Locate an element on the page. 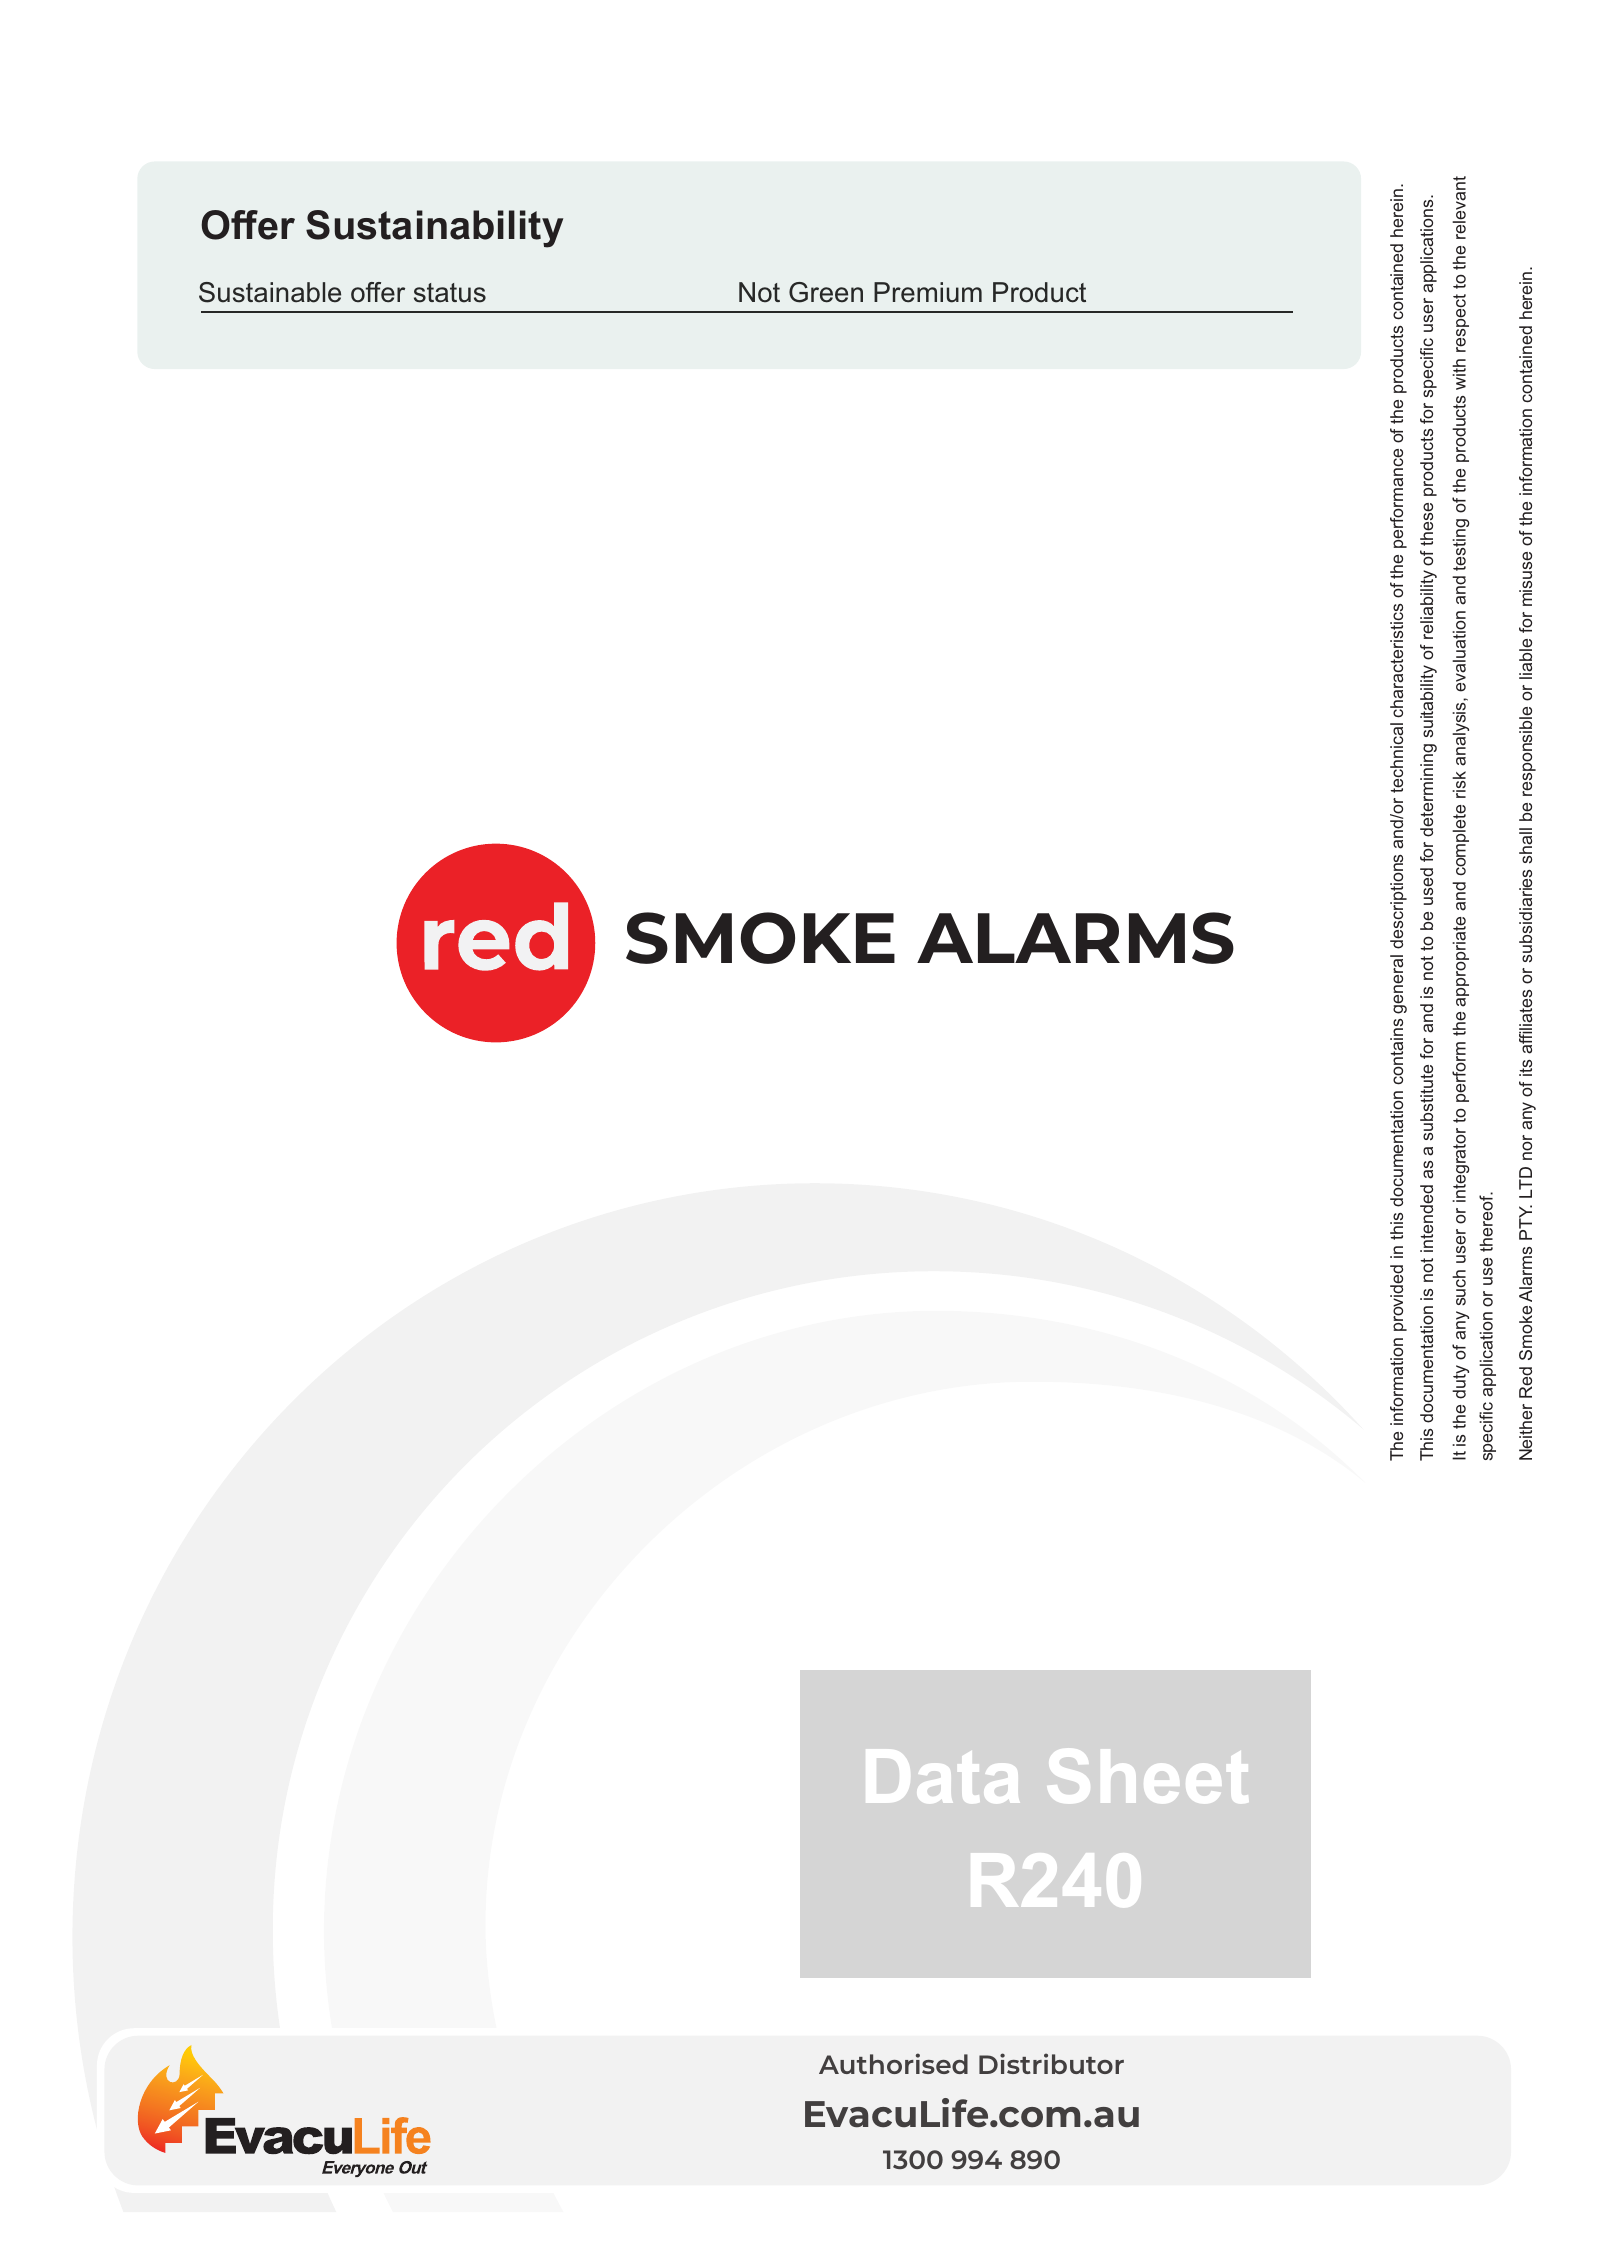 This document has height=2268, width=1618. Green is located at coordinates (826, 292).
